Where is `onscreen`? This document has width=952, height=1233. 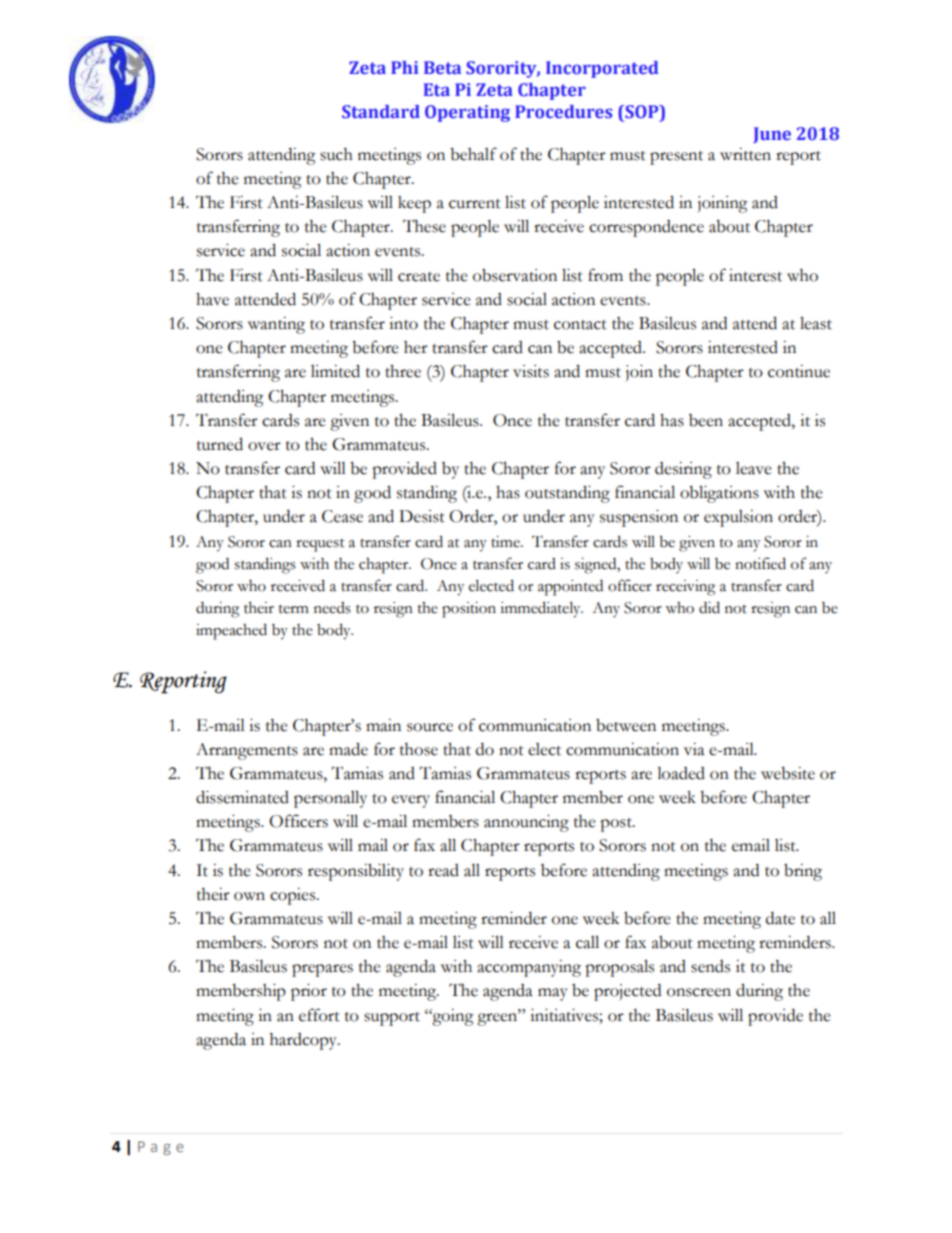
onscreen is located at coordinates (699, 992).
